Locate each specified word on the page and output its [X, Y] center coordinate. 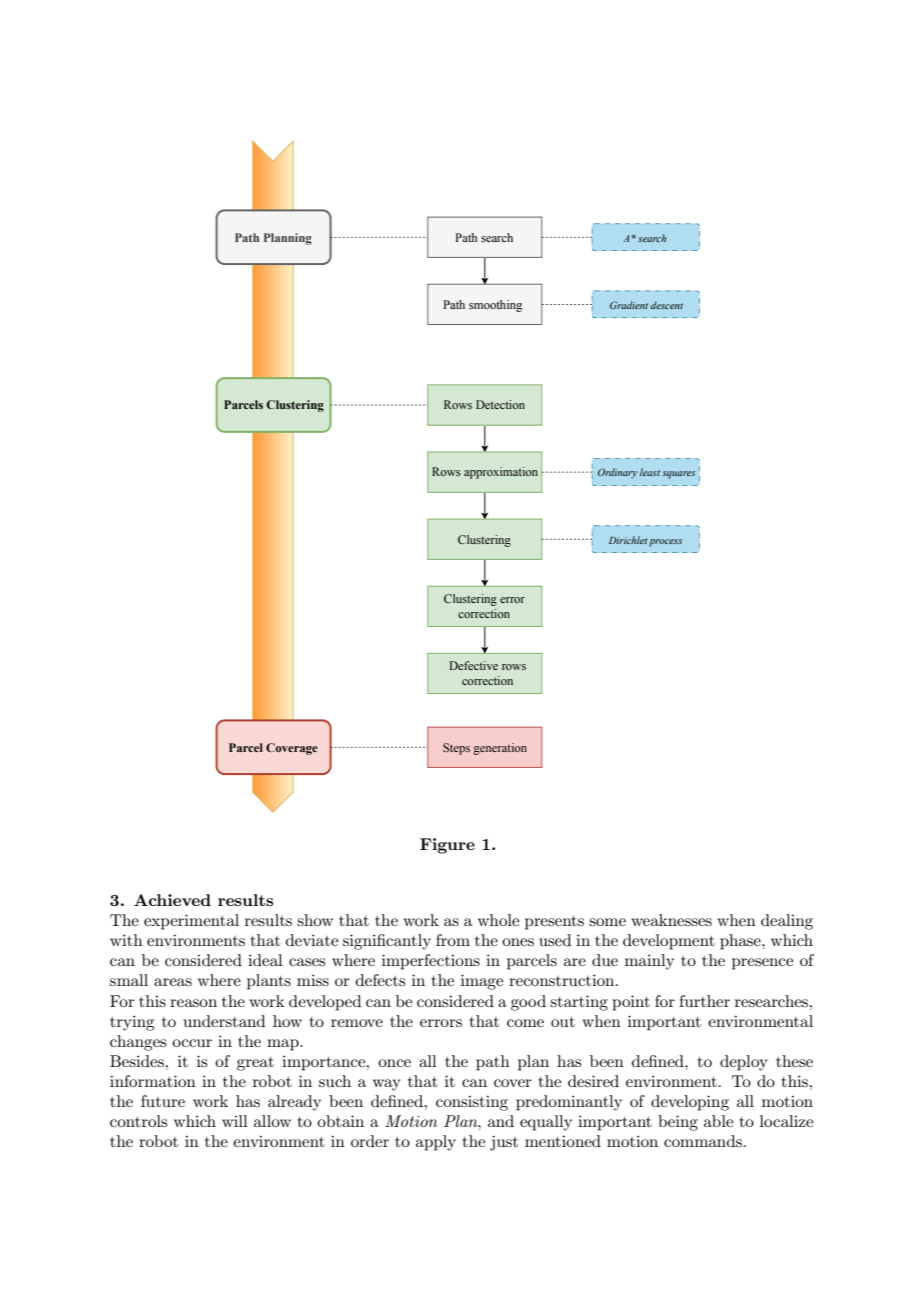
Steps [456, 749]
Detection [500, 404]
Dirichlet [628, 540]
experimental [191, 922]
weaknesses [671, 920]
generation [500, 749]
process [665, 543]
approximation [501, 473]
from [453, 940]
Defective [473, 665]
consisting [472, 1103]
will [235, 1121]
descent [667, 305]
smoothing [495, 306]
